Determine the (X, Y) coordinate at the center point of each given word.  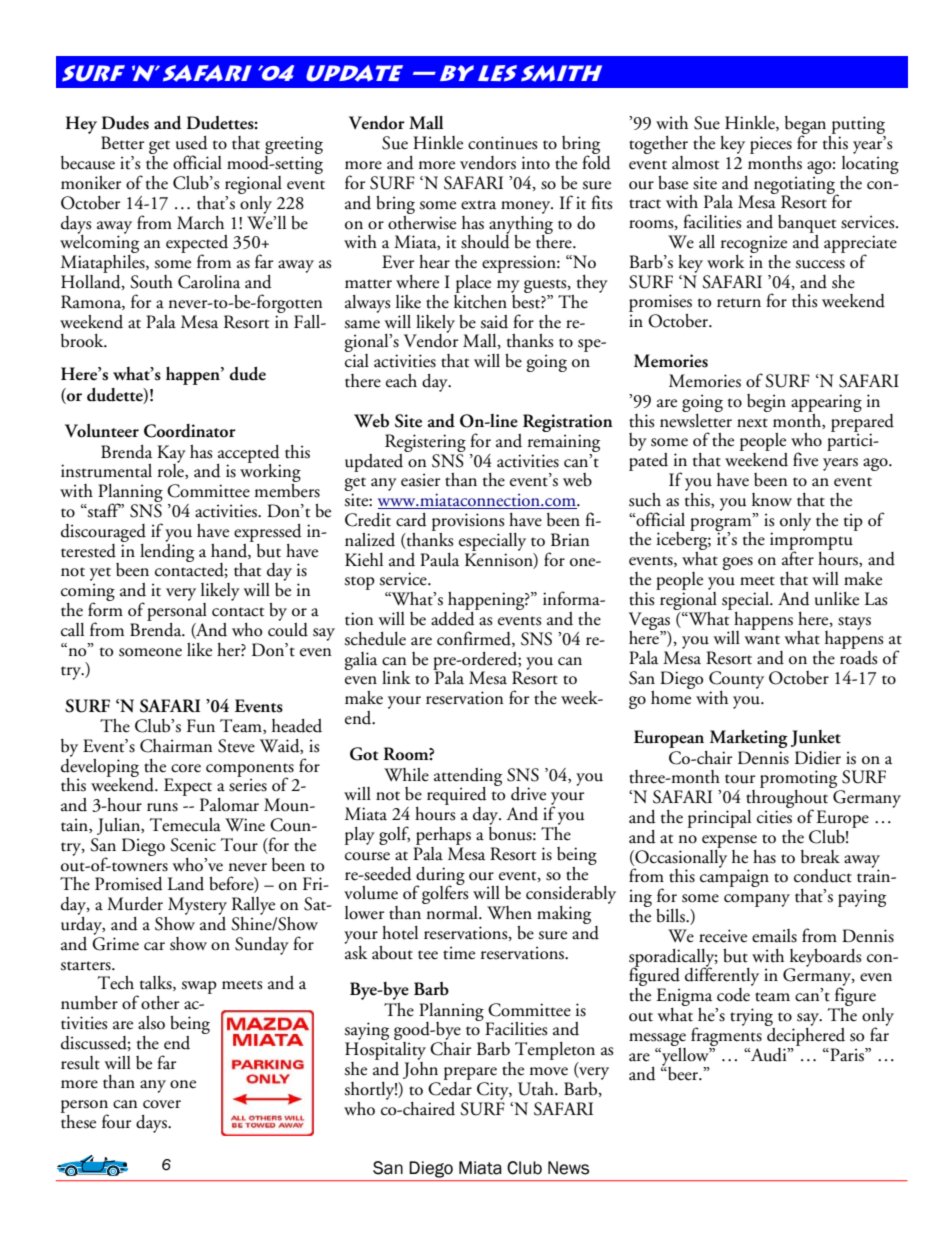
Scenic (193, 845)
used (192, 143)
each (401, 381)
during (440, 877)
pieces (771, 145)
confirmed (475, 639)
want (762, 640)
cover (162, 1104)
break (820, 857)
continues (503, 143)
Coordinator (190, 431)
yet (100, 574)
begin (766, 403)
